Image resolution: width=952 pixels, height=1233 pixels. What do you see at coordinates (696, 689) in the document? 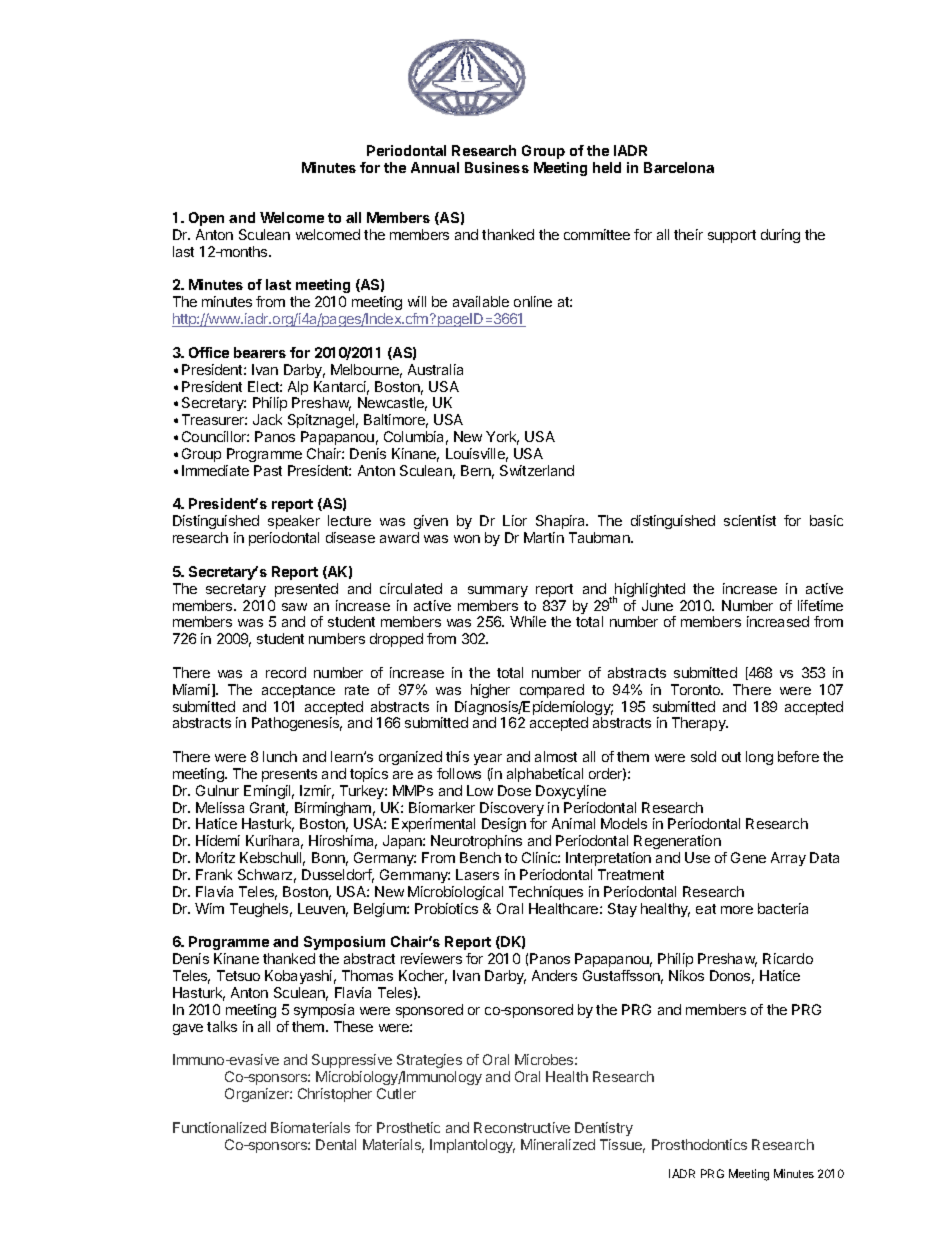
I see `Toronto` at bounding box center [696, 689].
